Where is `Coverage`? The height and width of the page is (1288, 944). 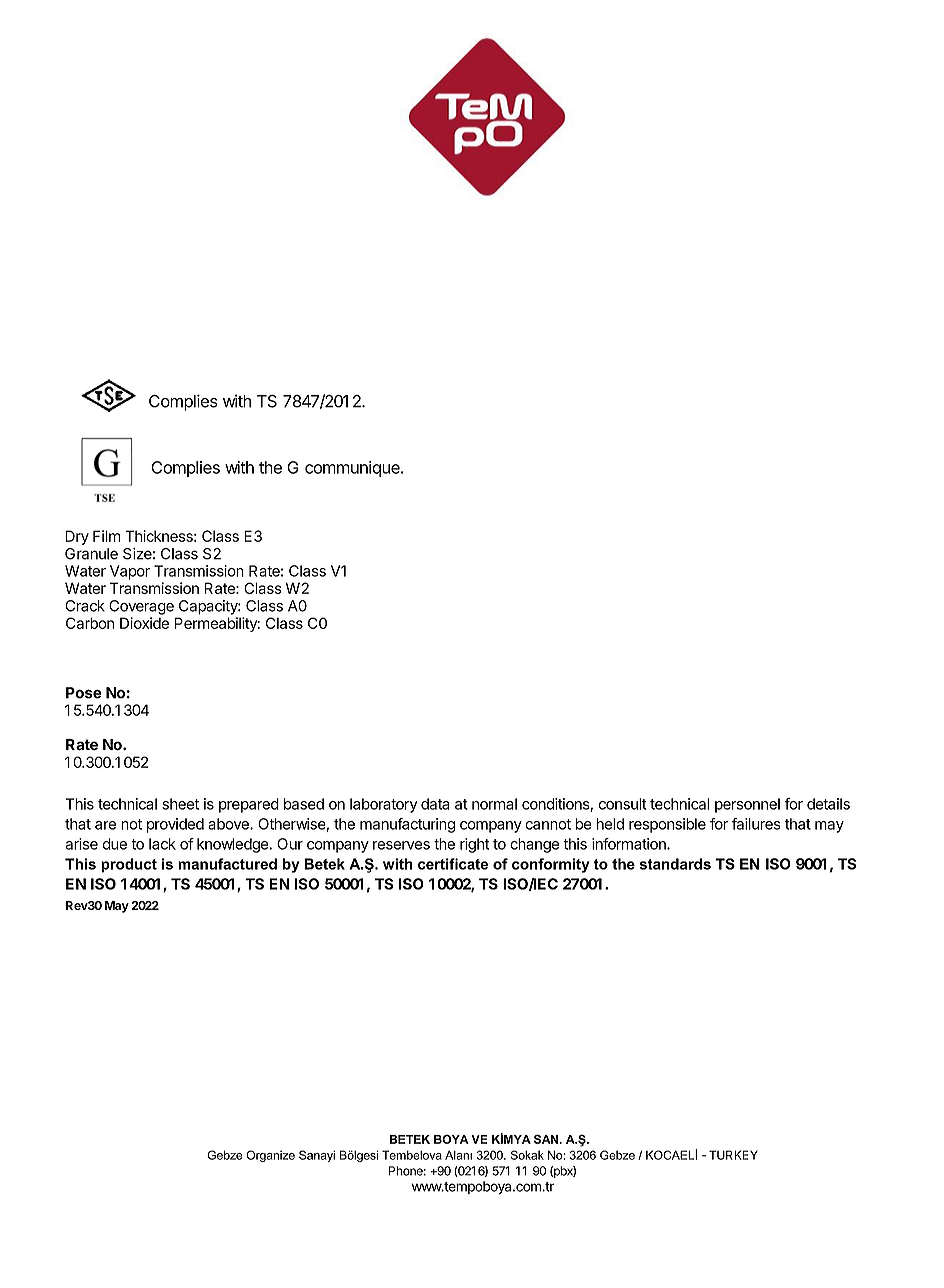 Coverage is located at coordinates (141, 607).
